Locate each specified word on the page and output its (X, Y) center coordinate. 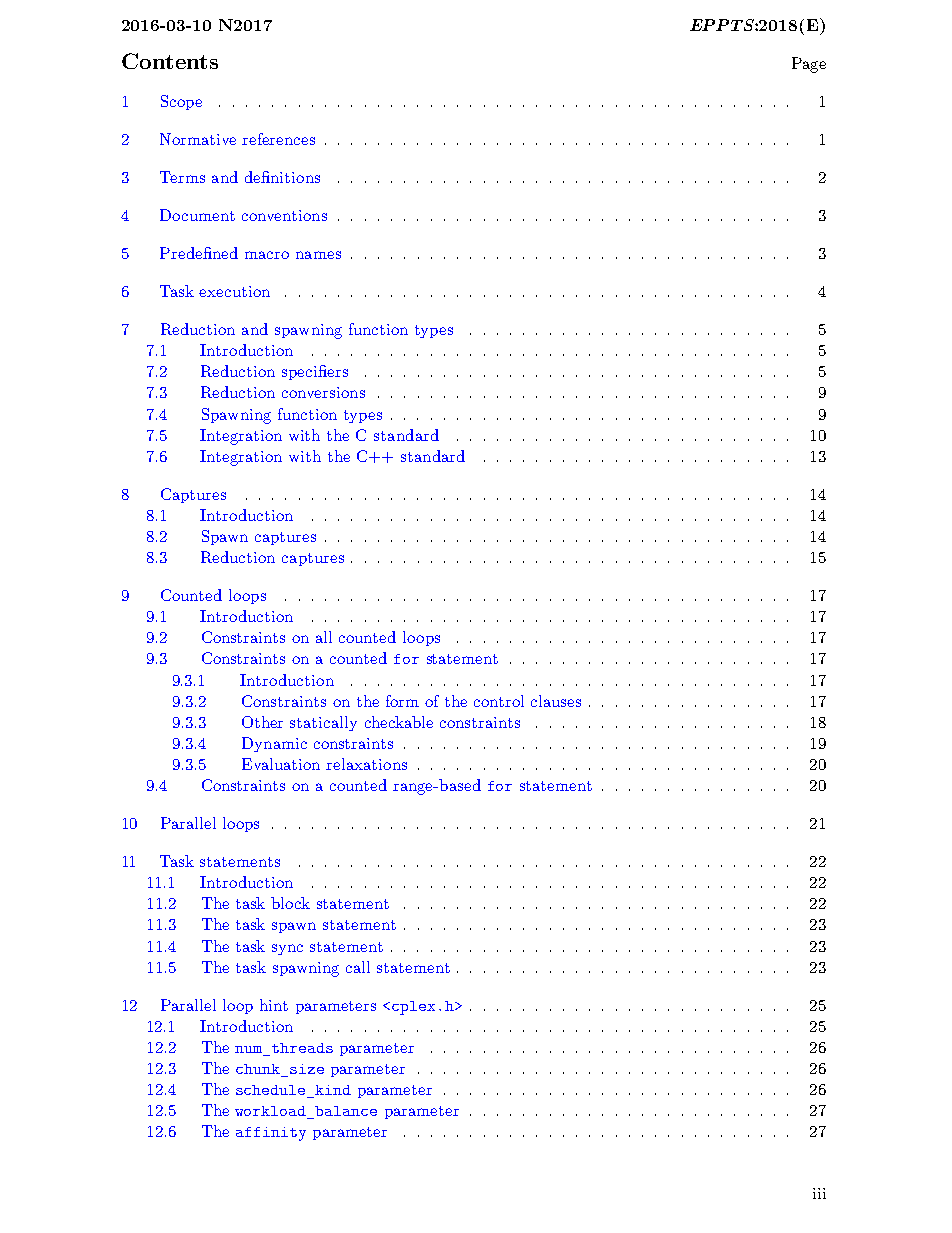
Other (262, 722)
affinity (271, 1134)
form (402, 701)
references (278, 139)
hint (274, 1005)
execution (234, 291)
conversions (323, 392)
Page (809, 65)
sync (287, 949)
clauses (556, 701)
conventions (284, 215)
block (290, 903)
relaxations (366, 764)
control (499, 701)
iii (819, 1193)
